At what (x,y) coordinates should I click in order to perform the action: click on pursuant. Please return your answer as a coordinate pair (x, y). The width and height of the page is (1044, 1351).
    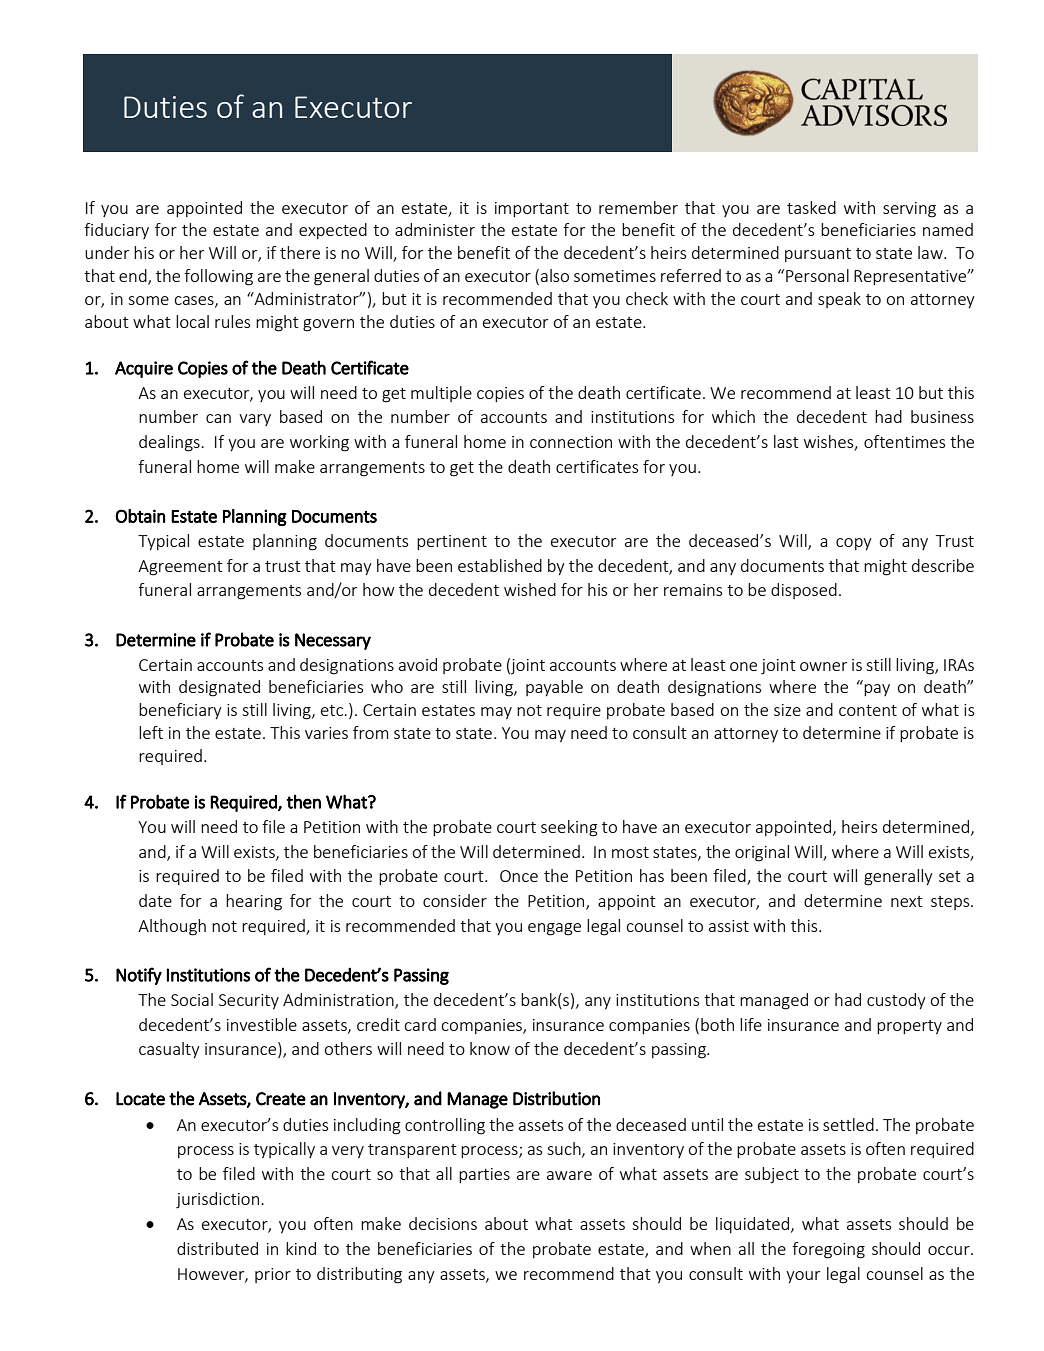
    Looking at the image, I should click on (818, 255).
